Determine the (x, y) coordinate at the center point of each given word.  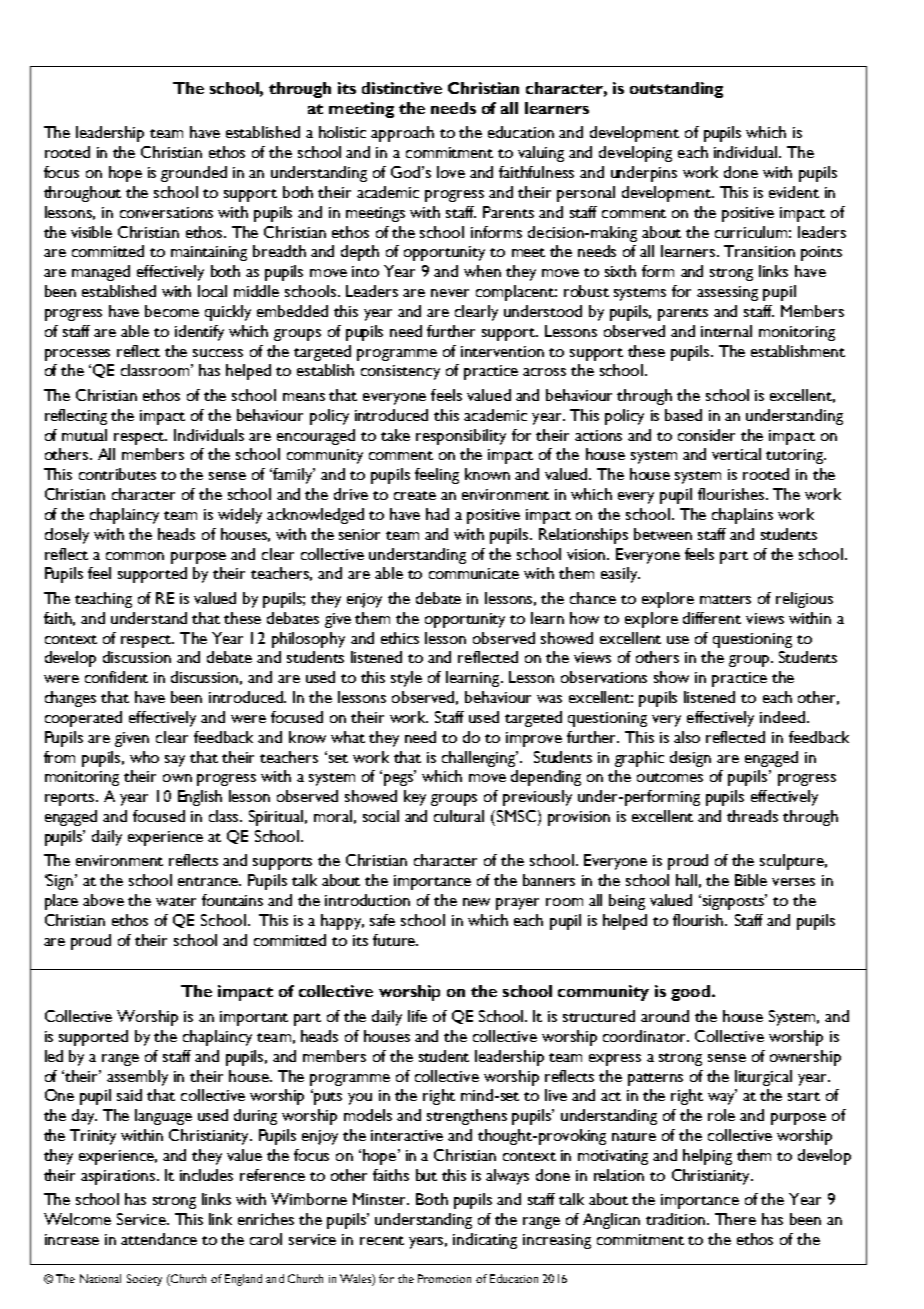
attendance (159, 1239)
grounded (194, 174)
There (735, 1219)
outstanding (676, 90)
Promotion (444, 1278)
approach (402, 134)
